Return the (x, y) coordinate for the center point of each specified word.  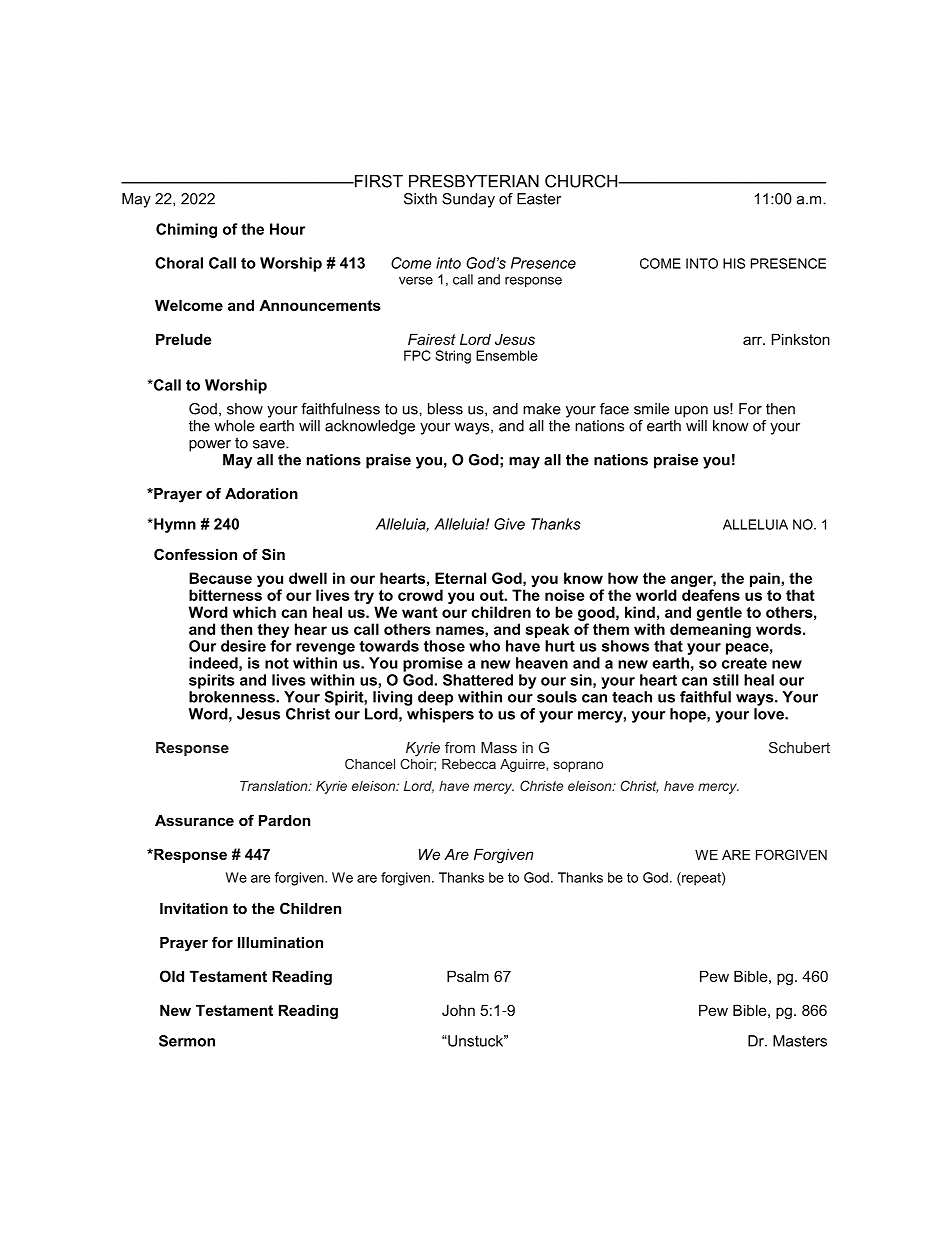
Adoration (261, 494)
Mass (499, 748)
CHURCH (582, 181)
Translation (275, 786)
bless (445, 409)
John (458, 1010)
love (770, 714)
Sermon (187, 1041)
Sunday (468, 200)
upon (691, 412)
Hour (287, 229)
